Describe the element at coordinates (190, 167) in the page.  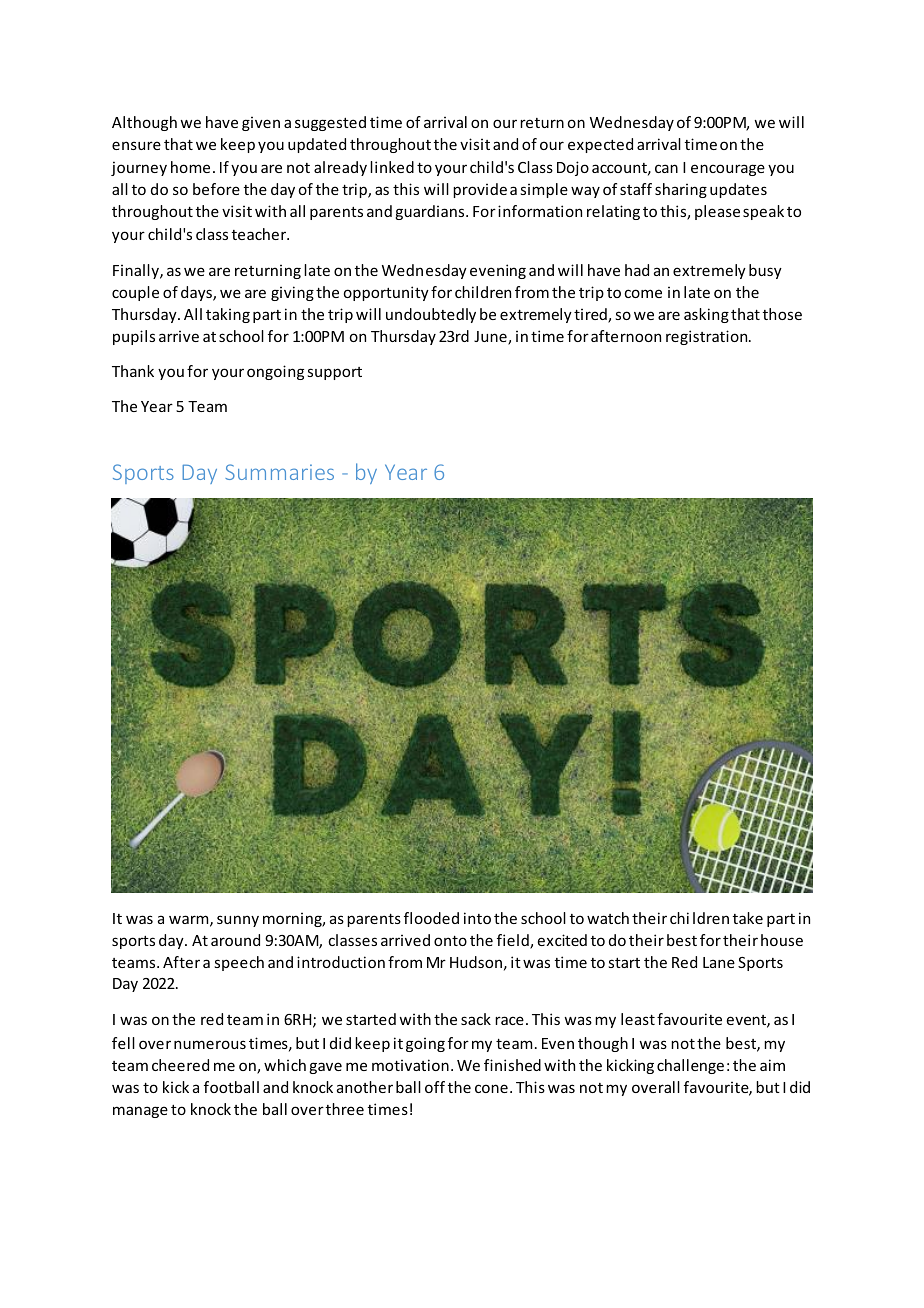
I see `home` at that location.
